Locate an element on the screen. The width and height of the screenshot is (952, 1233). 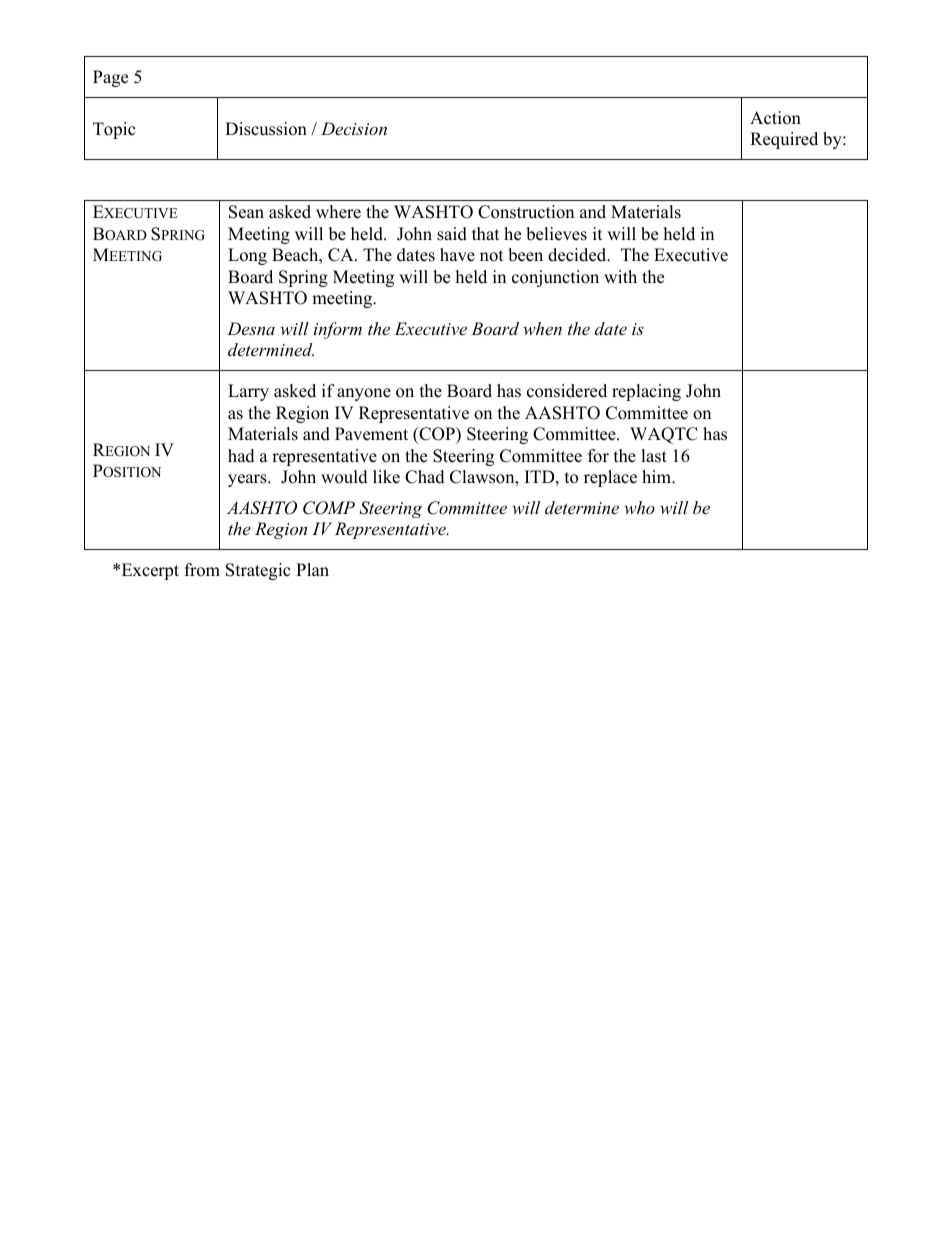
when is located at coordinates (542, 328).
